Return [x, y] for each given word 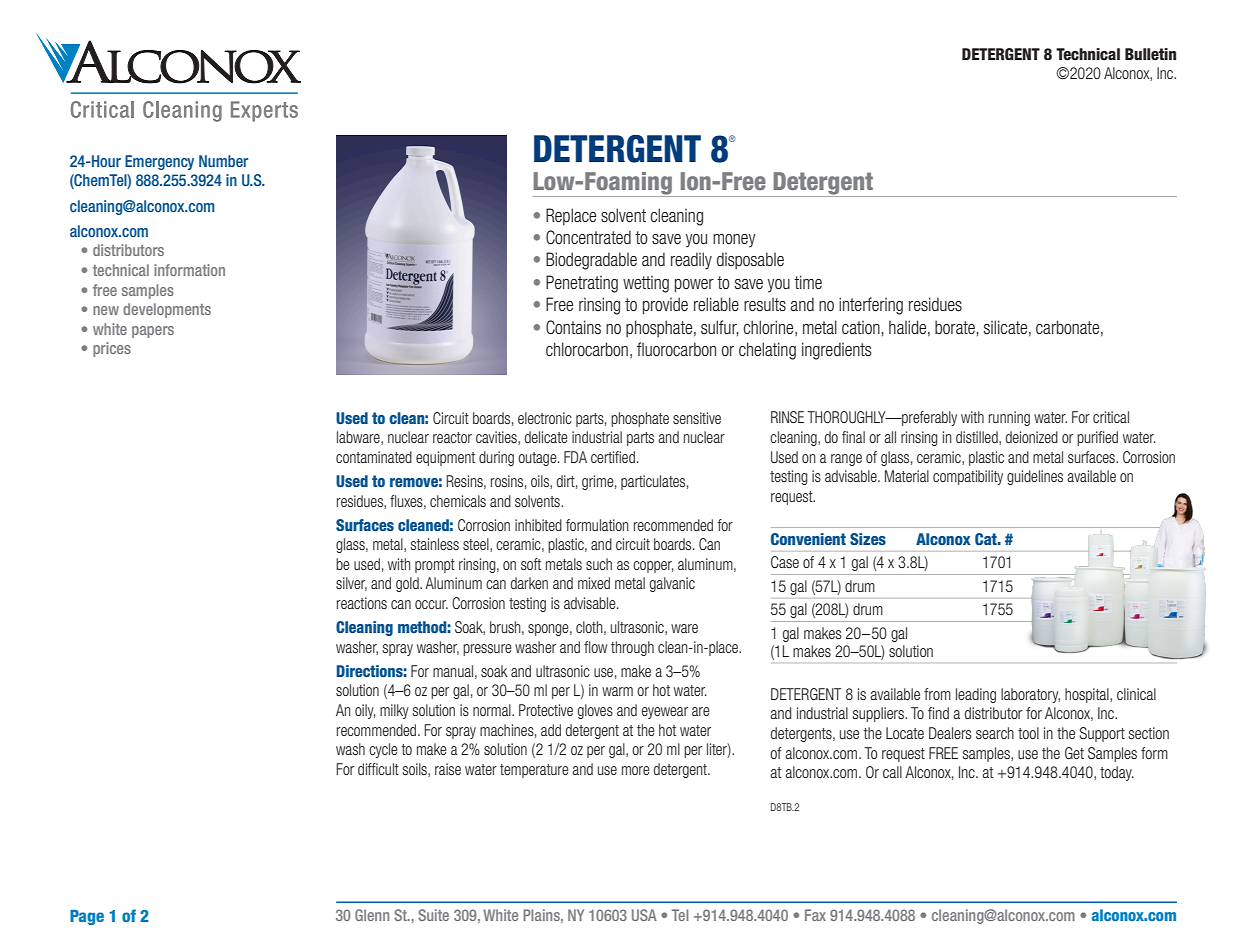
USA [644, 915]
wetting [646, 284]
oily [365, 711]
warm [617, 691]
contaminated [374, 457]
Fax [815, 915]
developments [167, 310]
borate [956, 327]
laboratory [1030, 695]
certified [613, 457]
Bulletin [1150, 54]
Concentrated [588, 237]
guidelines [1035, 477]
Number [223, 161]
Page [87, 917]
